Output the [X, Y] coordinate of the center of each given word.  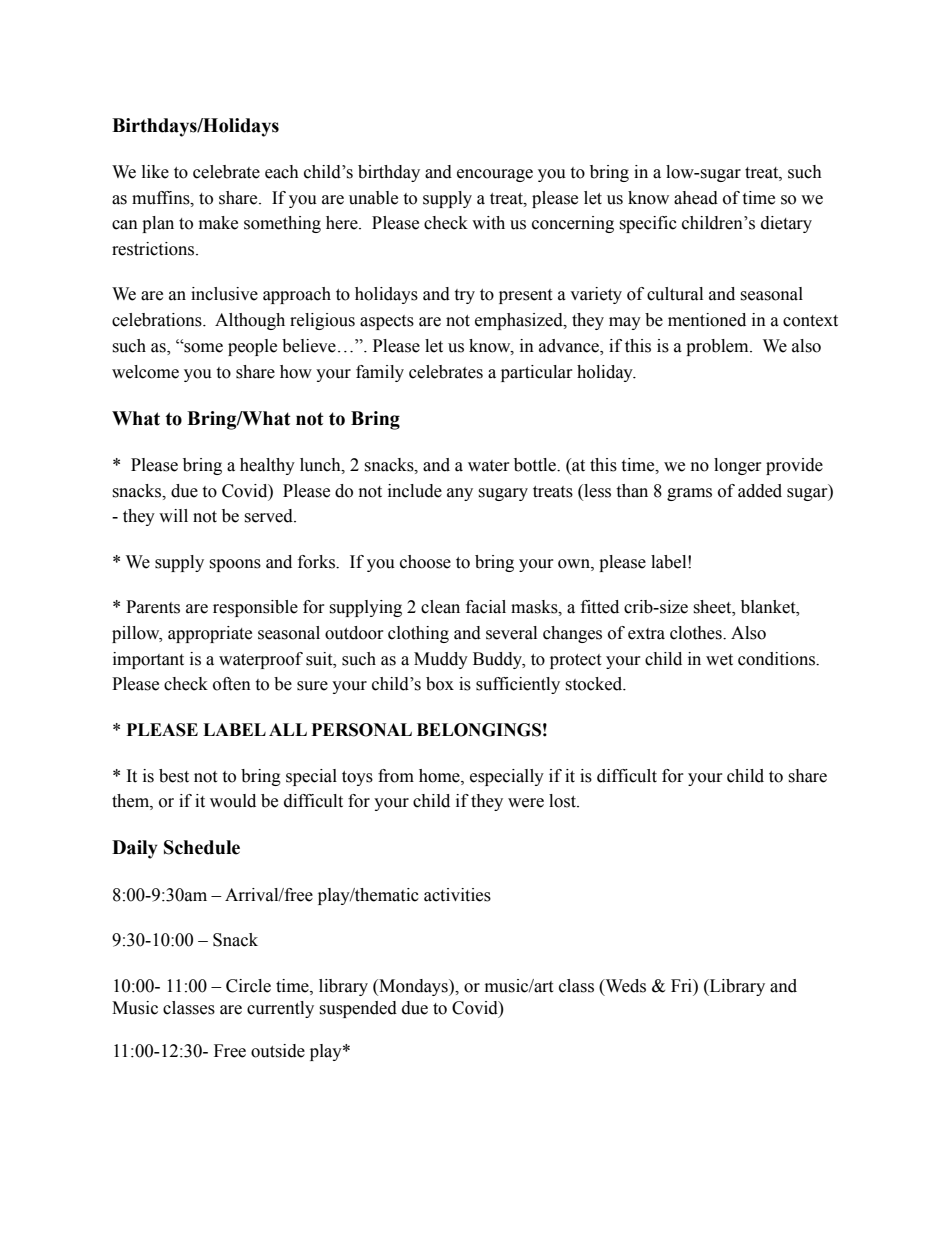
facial [486, 607]
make [218, 223]
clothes [697, 633]
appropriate [210, 634]
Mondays [413, 987]
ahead [696, 198]
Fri [682, 985]
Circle [248, 986]
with [488, 223]
